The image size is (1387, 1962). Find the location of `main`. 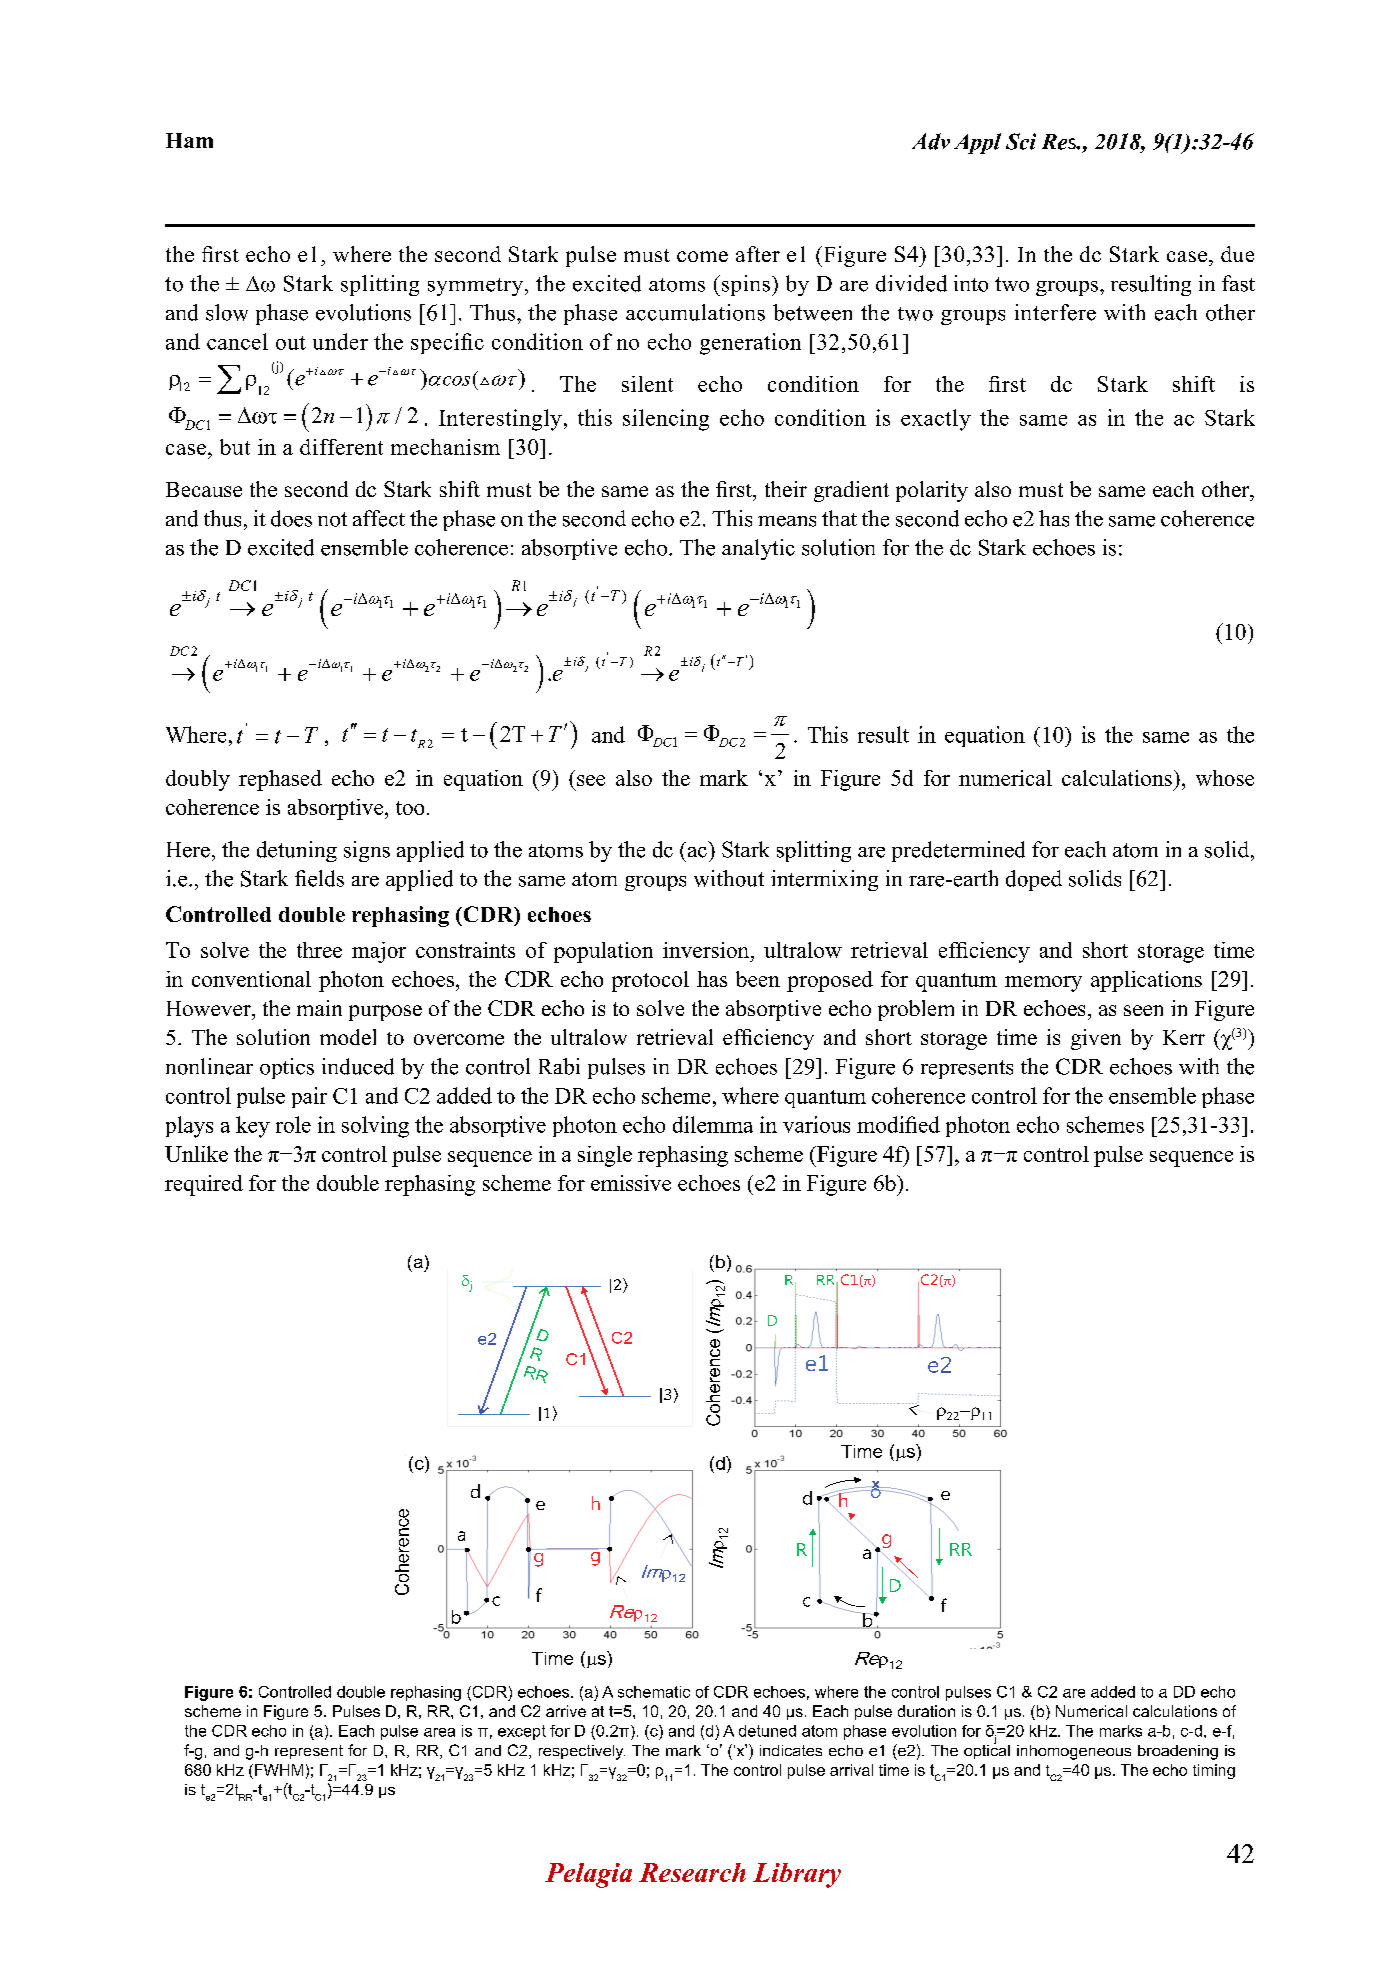

main is located at coordinates (319, 1008).
